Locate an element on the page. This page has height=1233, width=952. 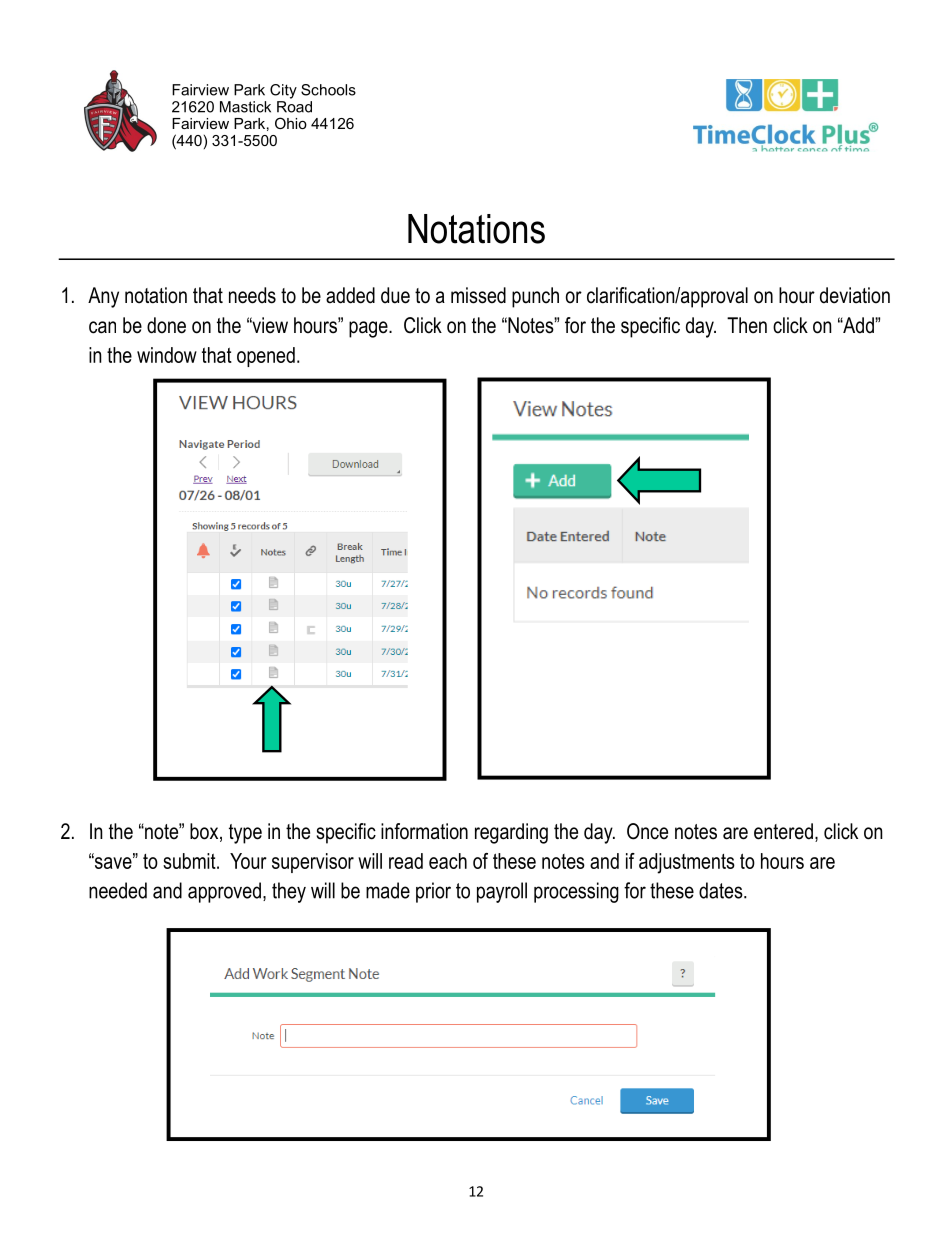
Ohio is located at coordinates (291, 123).
